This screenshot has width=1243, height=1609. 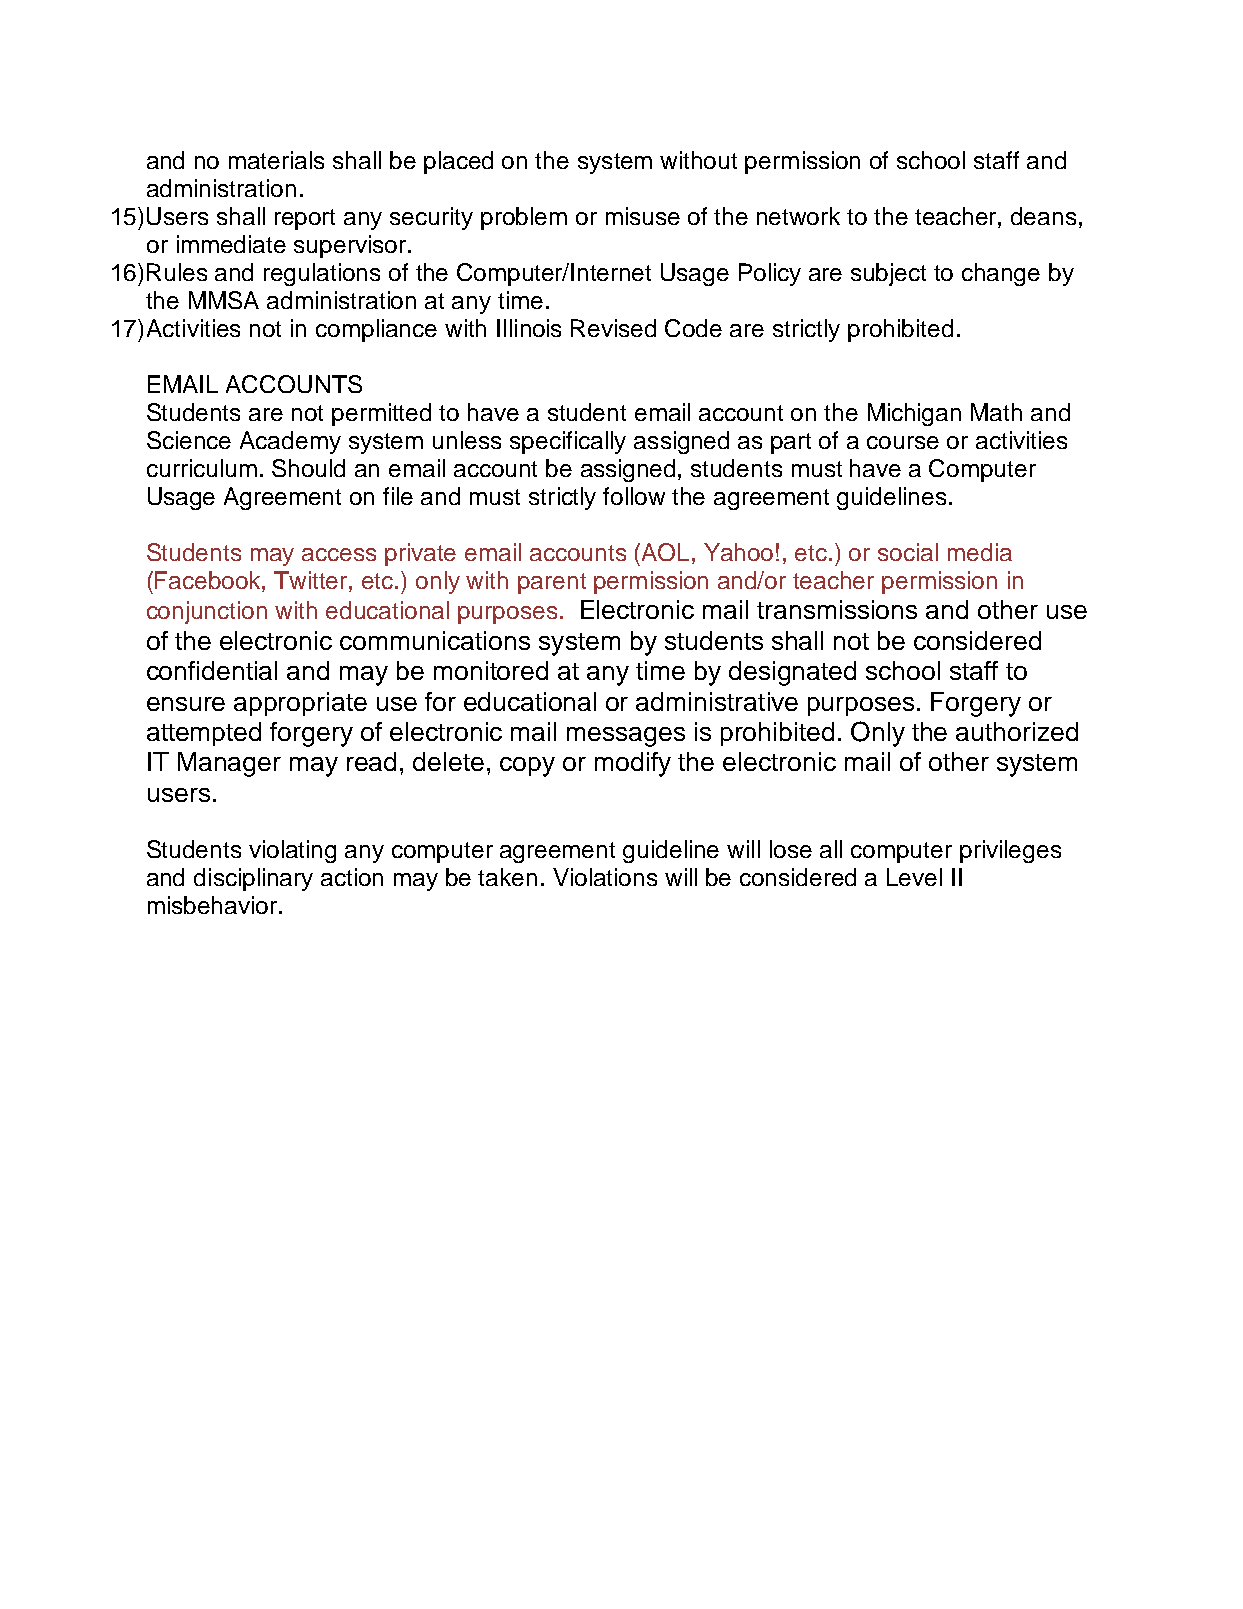 I want to click on deans, so click(x=1043, y=216).
